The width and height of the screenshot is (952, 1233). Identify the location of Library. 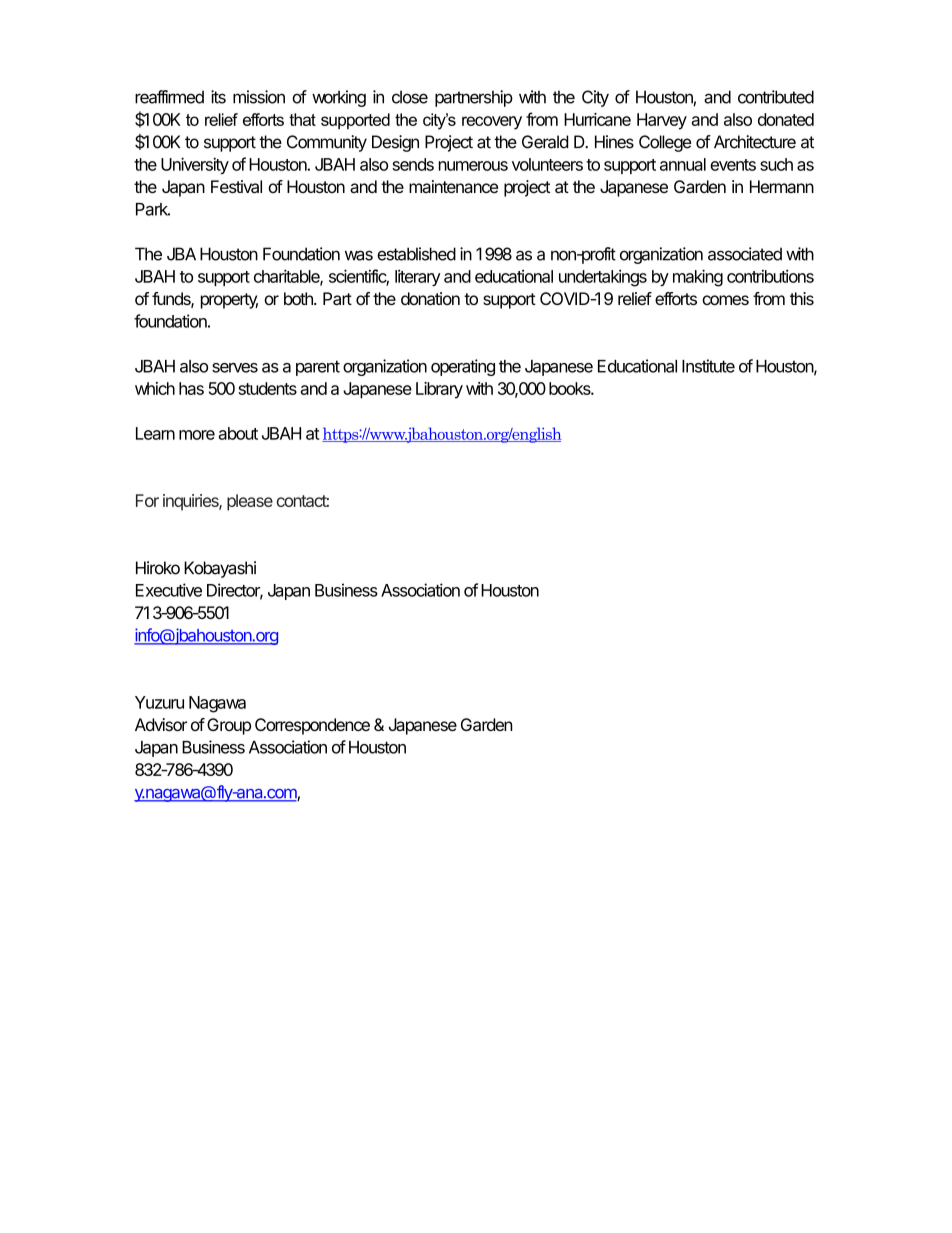
(439, 390).
